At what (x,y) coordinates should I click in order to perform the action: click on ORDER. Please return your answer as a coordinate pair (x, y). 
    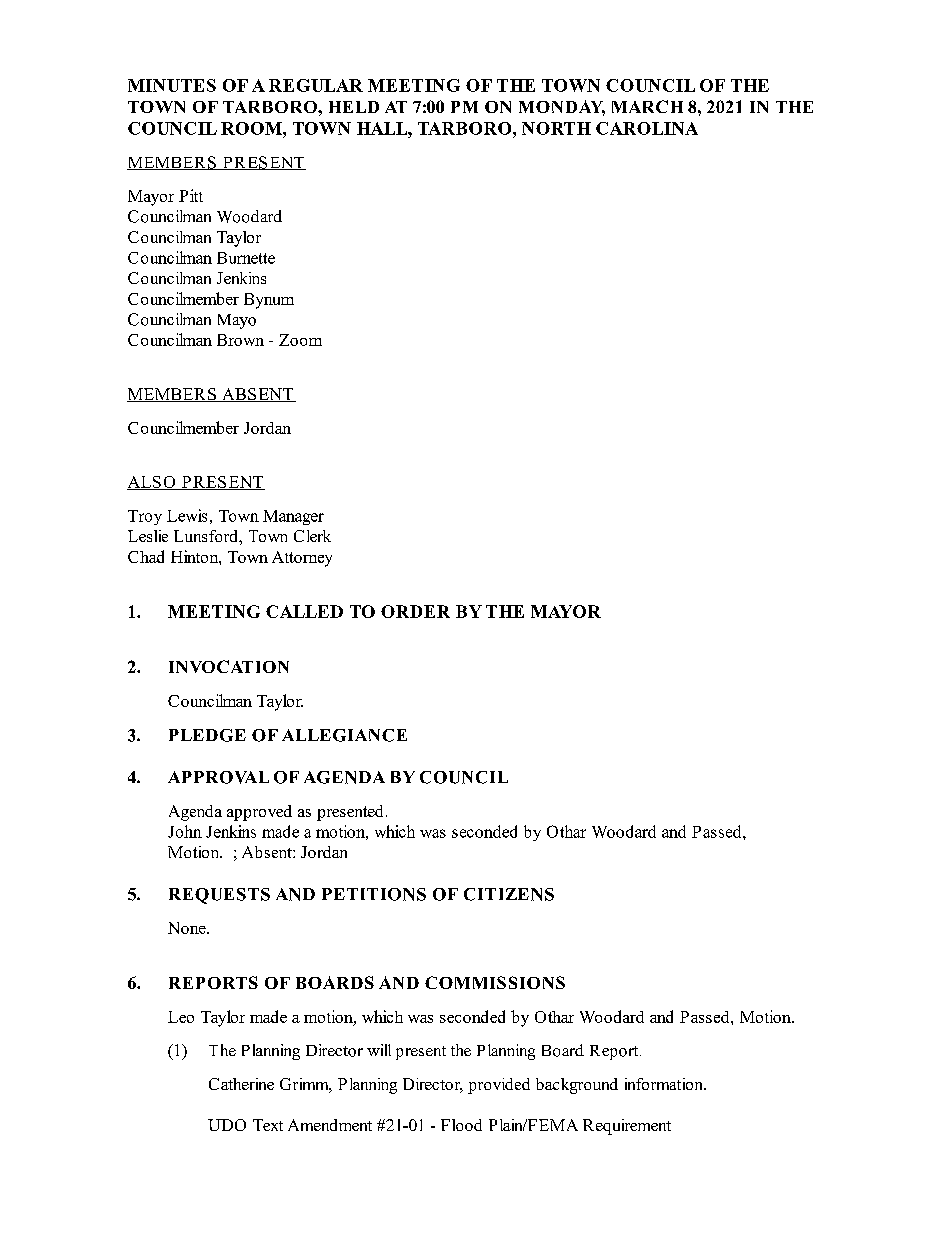
    Looking at the image, I should click on (415, 611).
